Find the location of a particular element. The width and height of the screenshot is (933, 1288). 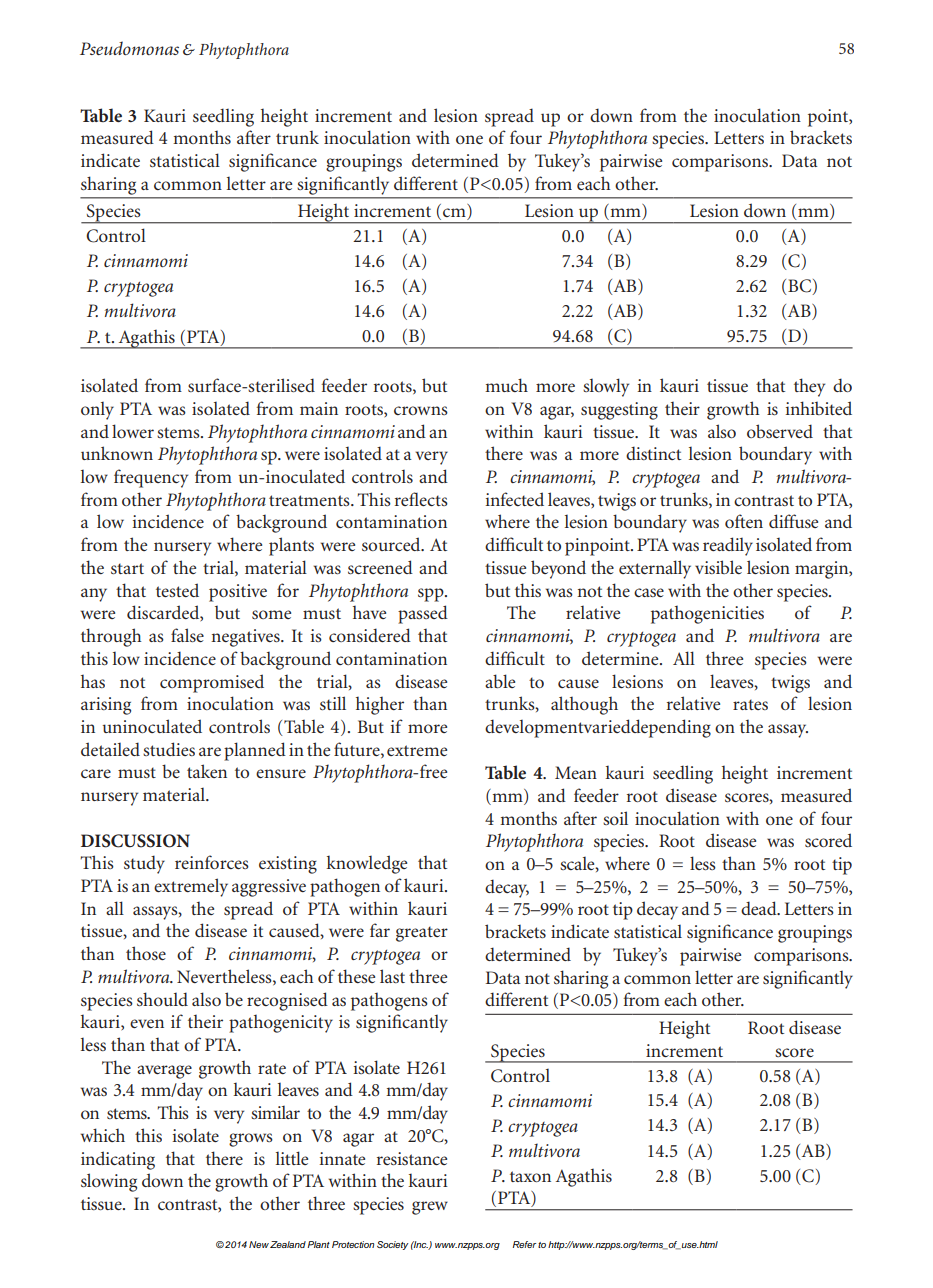

often is located at coordinates (744, 521).
